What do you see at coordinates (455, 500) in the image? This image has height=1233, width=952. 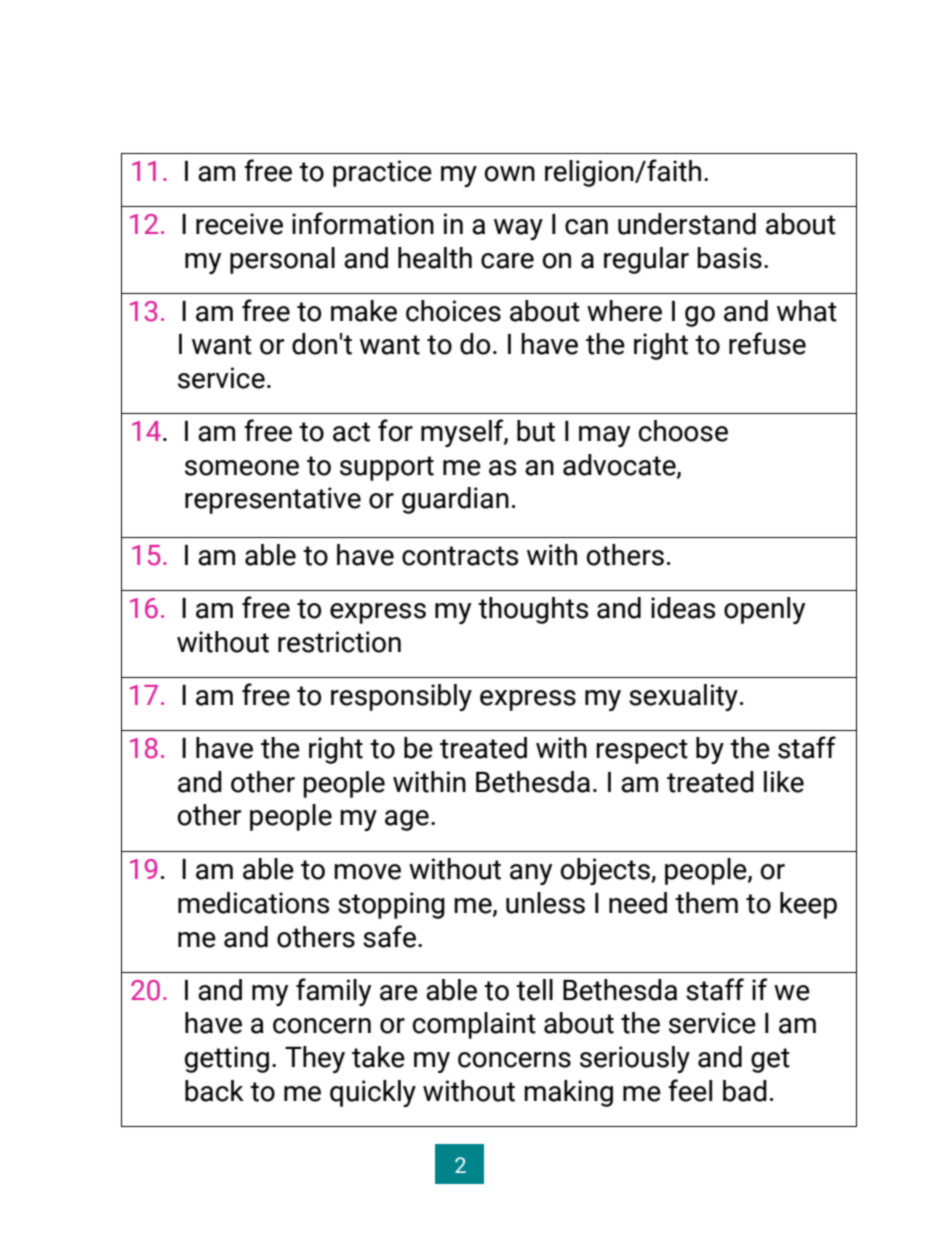 I see `guardian` at bounding box center [455, 500].
